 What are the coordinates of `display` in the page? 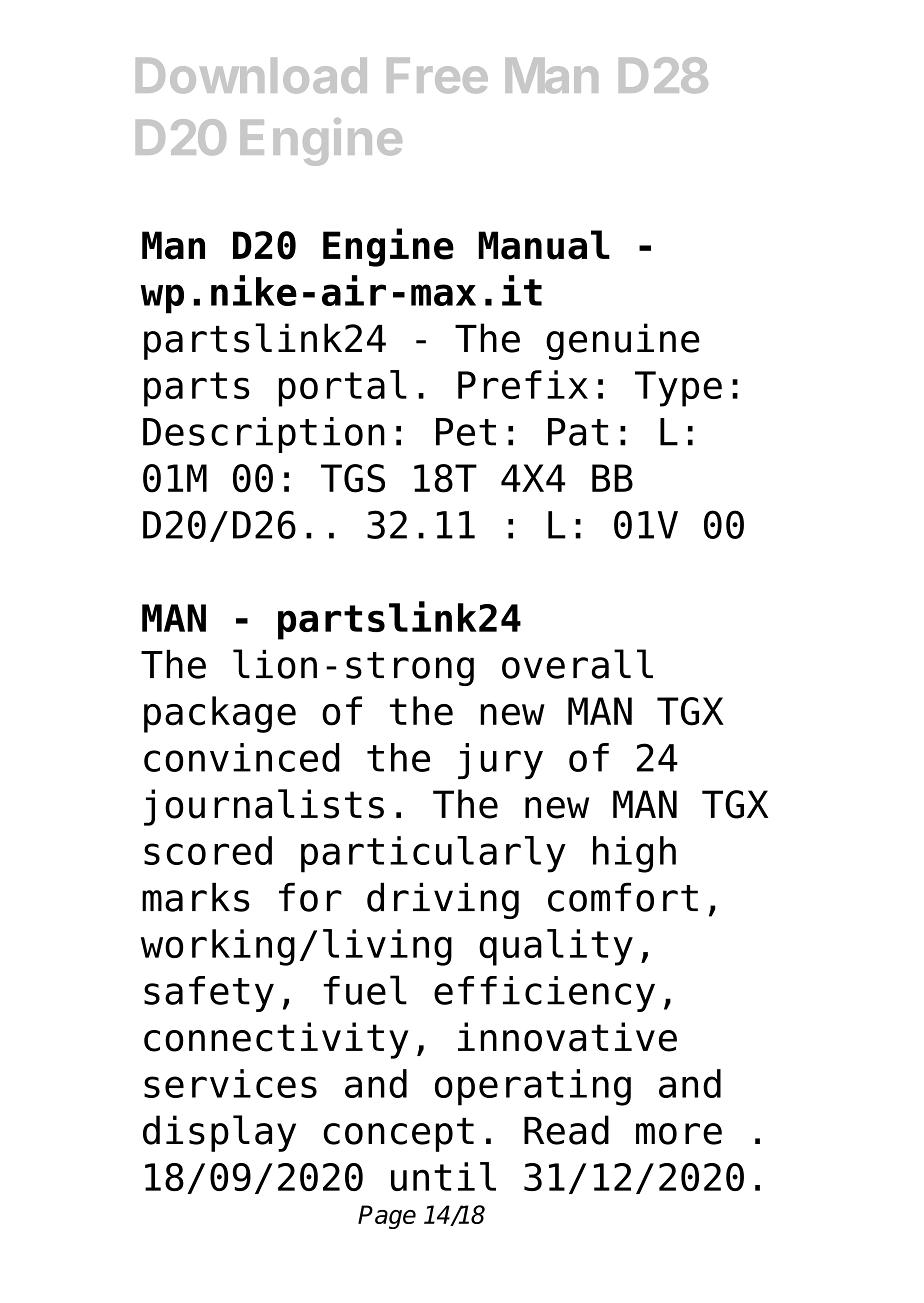 It's located at (219, 1133).
